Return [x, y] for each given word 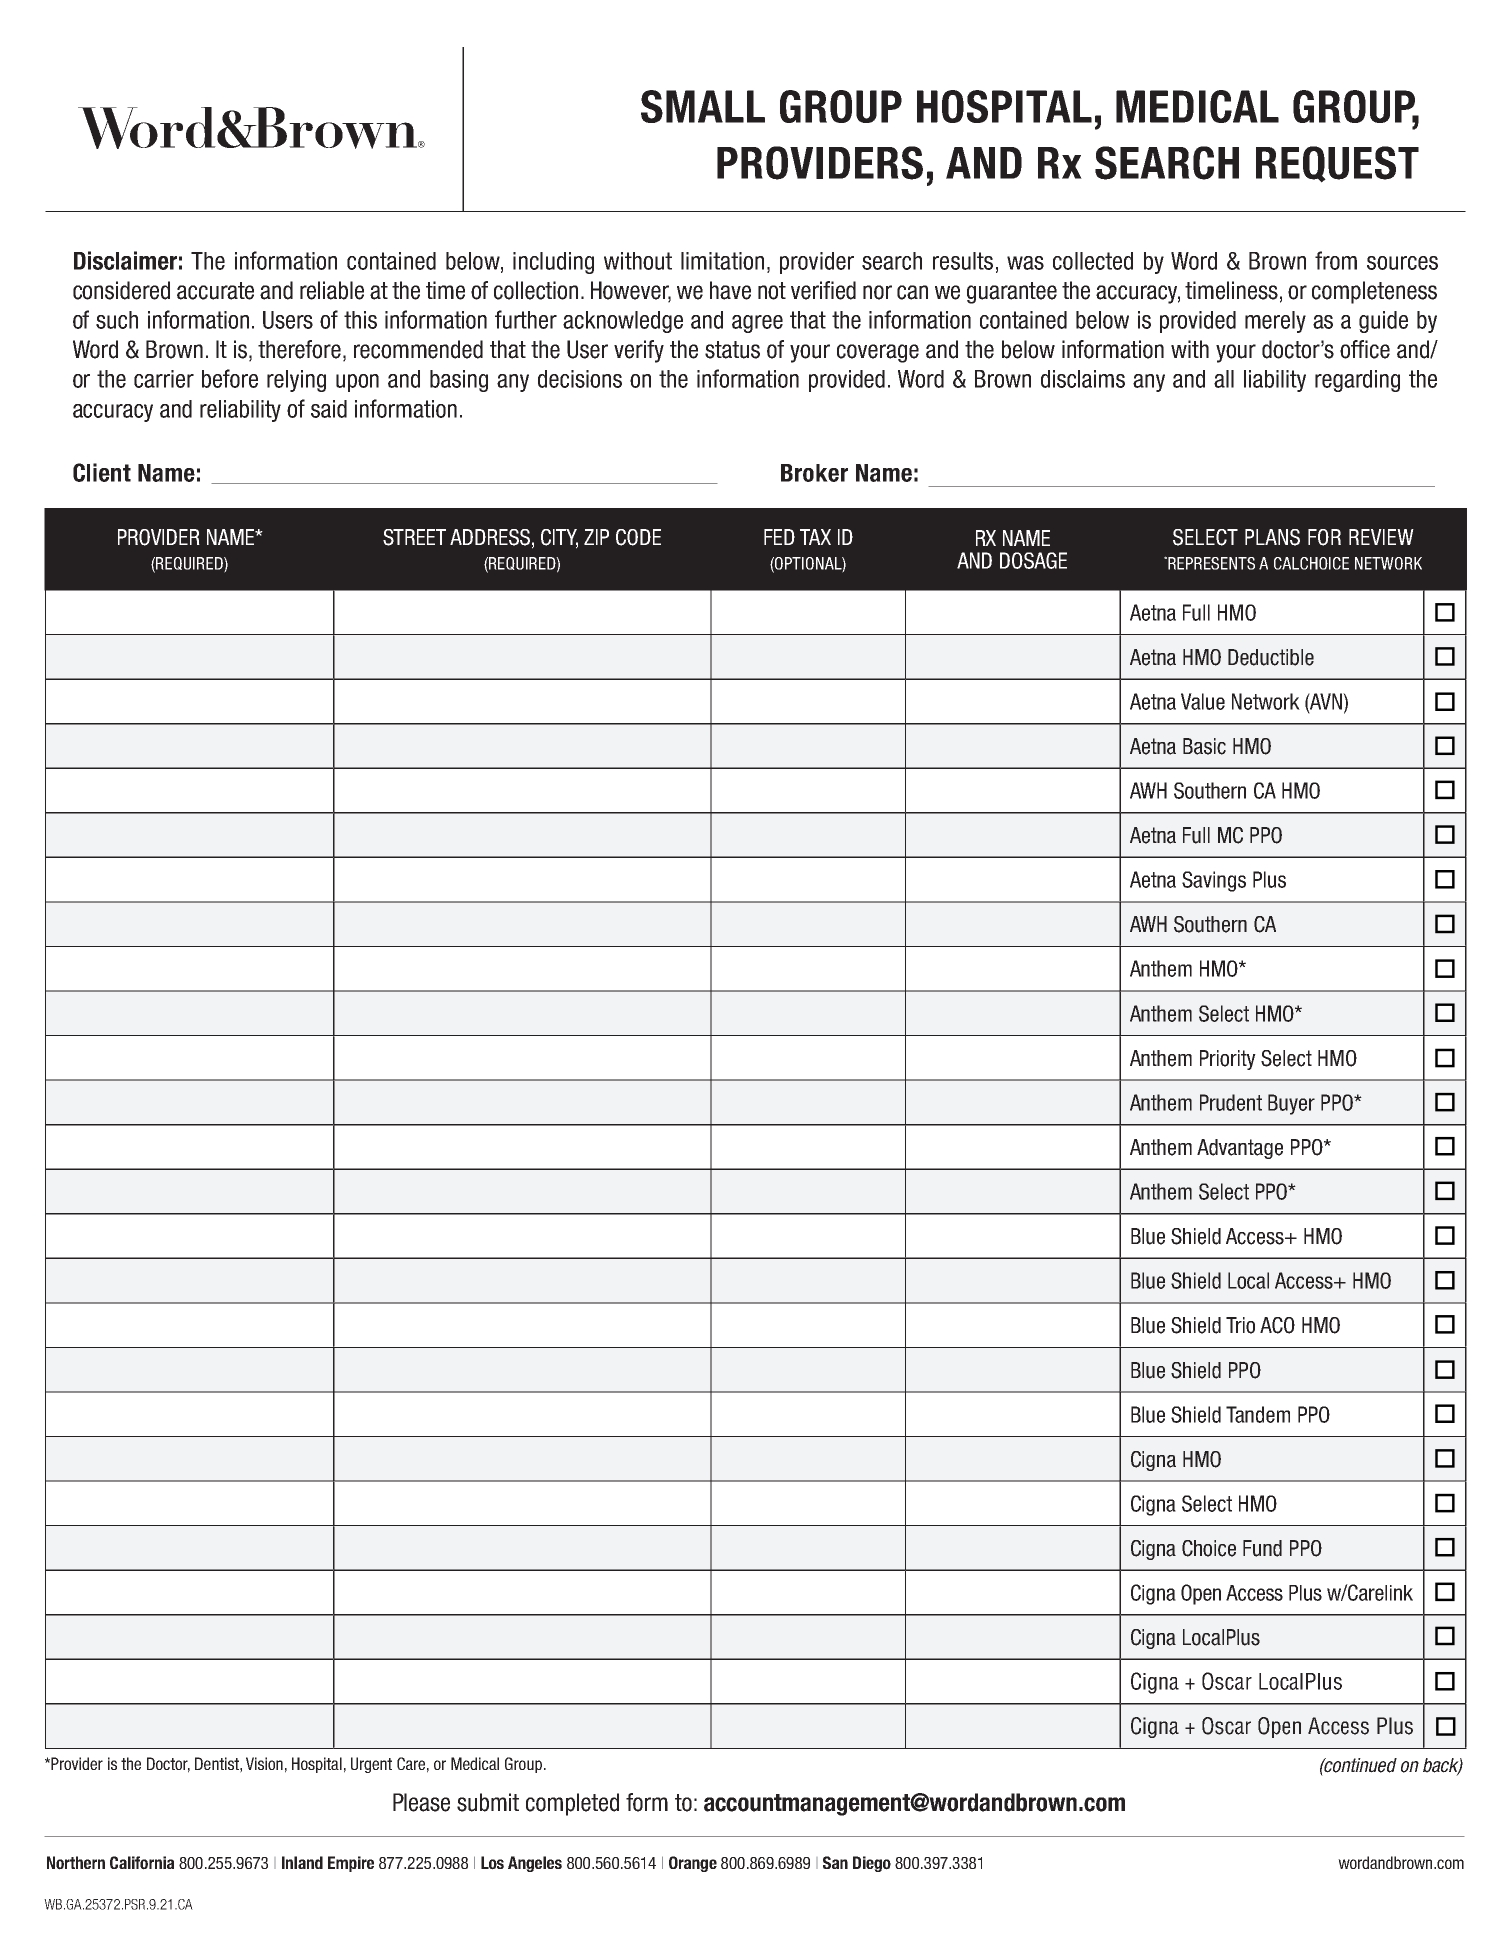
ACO [1277, 1325]
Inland [302, 1862]
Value [1203, 701]
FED [779, 537]
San [835, 1862]
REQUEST [1337, 164]
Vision [264, 1763]
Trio [1240, 1325]
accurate [215, 291]
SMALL [703, 106]
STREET [414, 537]
